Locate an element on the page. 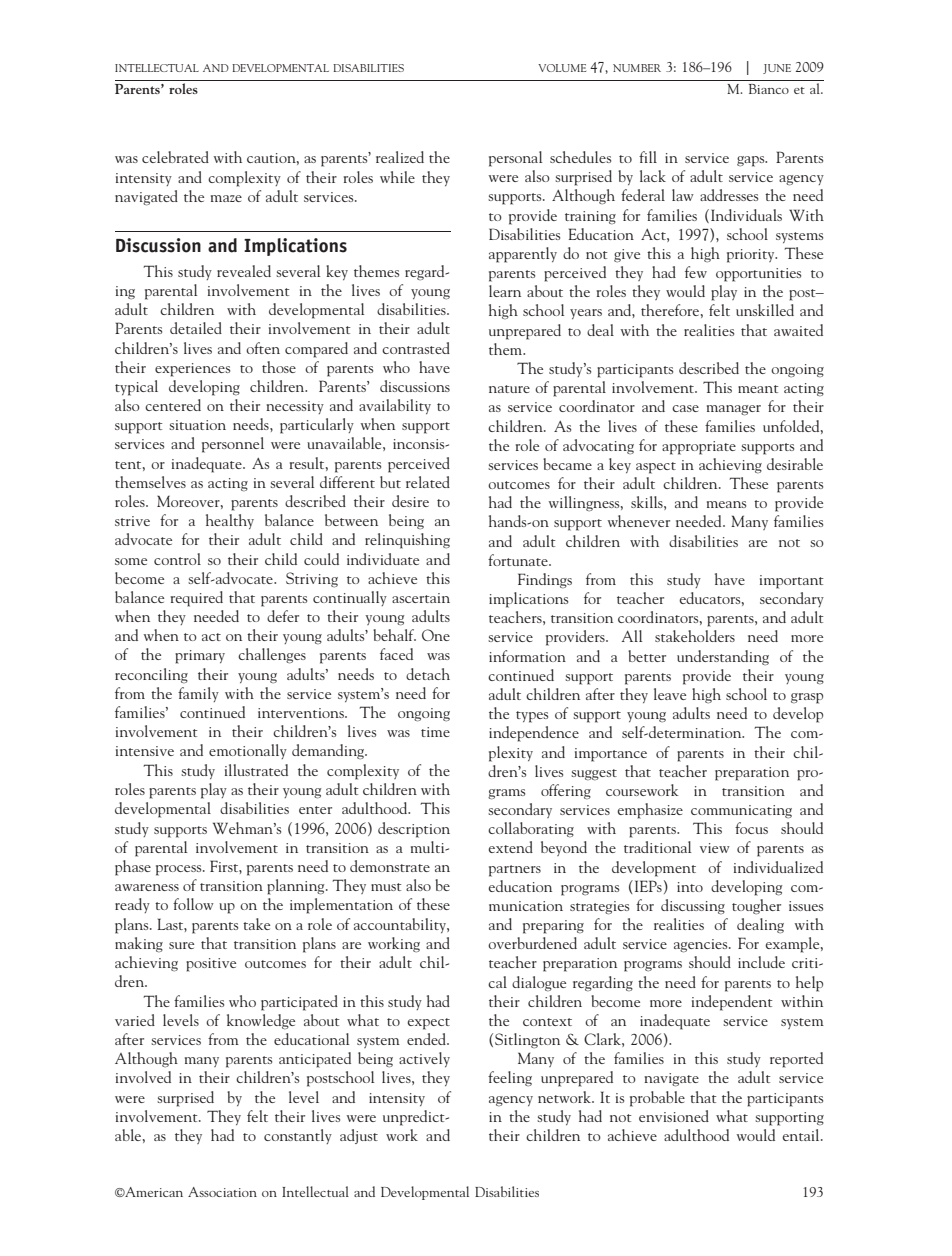 The height and width of the page is (1256, 952). ascertain is located at coordinates (421, 598).
